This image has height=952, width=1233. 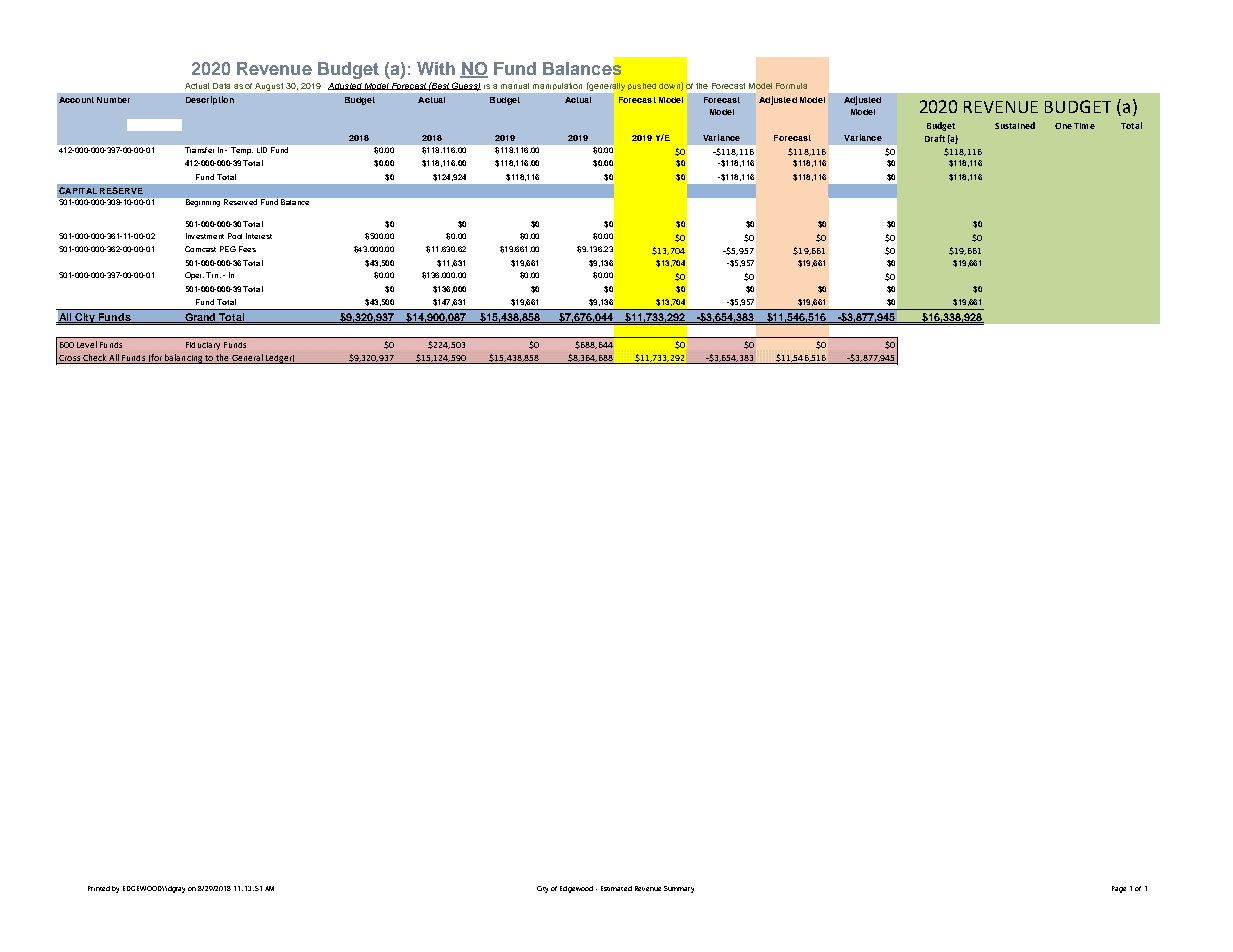 What do you see at coordinates (210, 100) in the image?
I see `Description` at bounding box center [210, 100].
